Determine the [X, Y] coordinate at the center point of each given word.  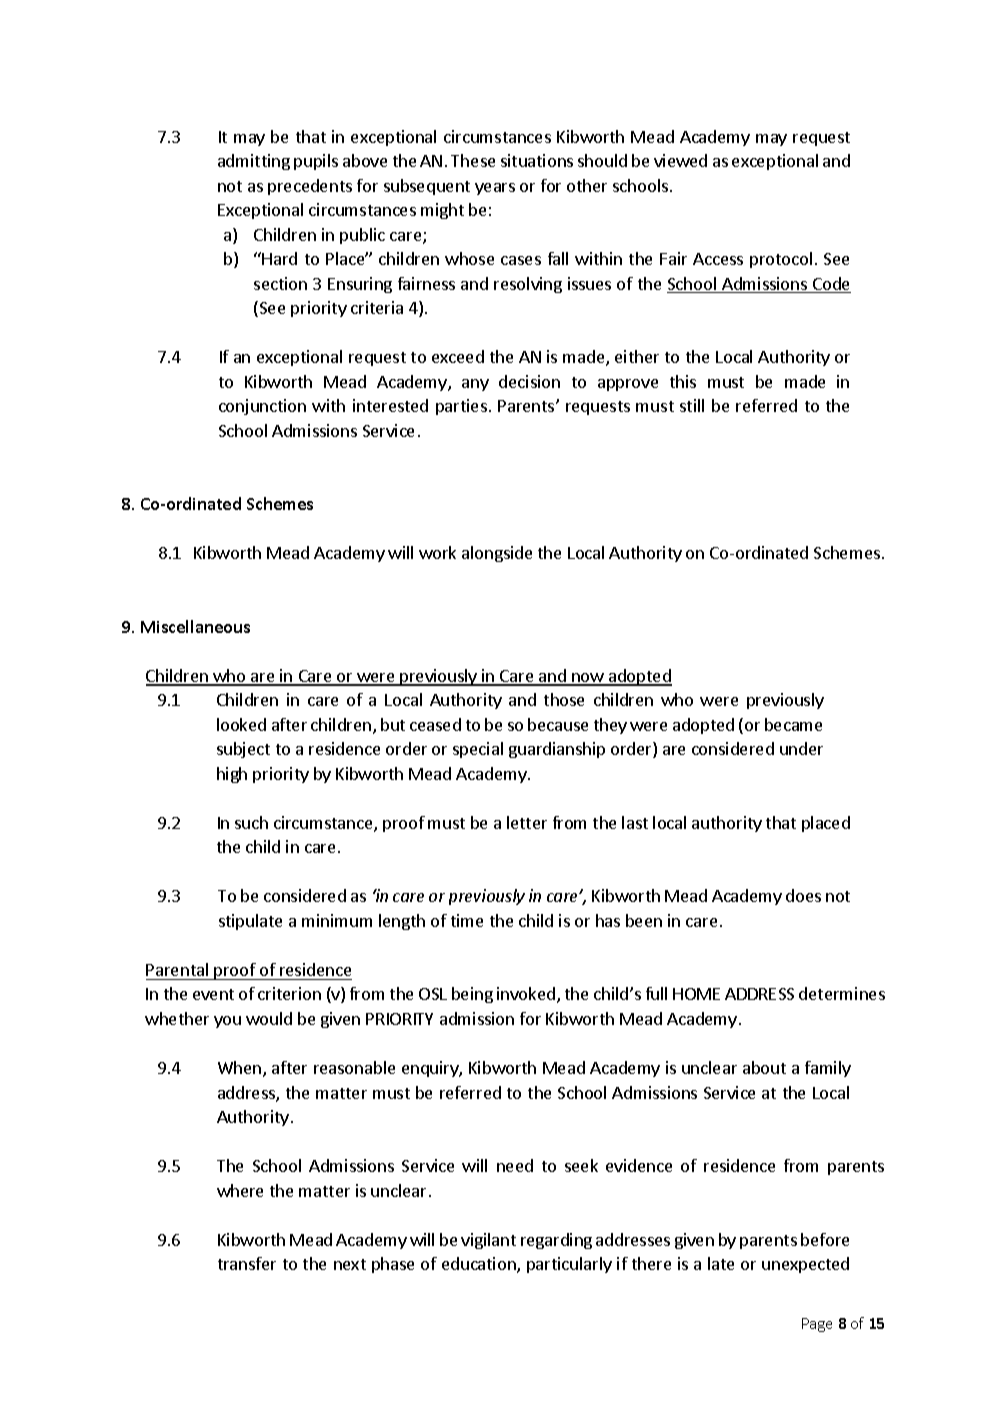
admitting [254, 162]
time [467, 920]
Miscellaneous [195, 626]
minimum [337, 920]
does [803, 895]
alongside [497, 554]
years [495, 189]
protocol [781, 260]
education [480, 1265]
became [793, 724]
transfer [247, 1263]
